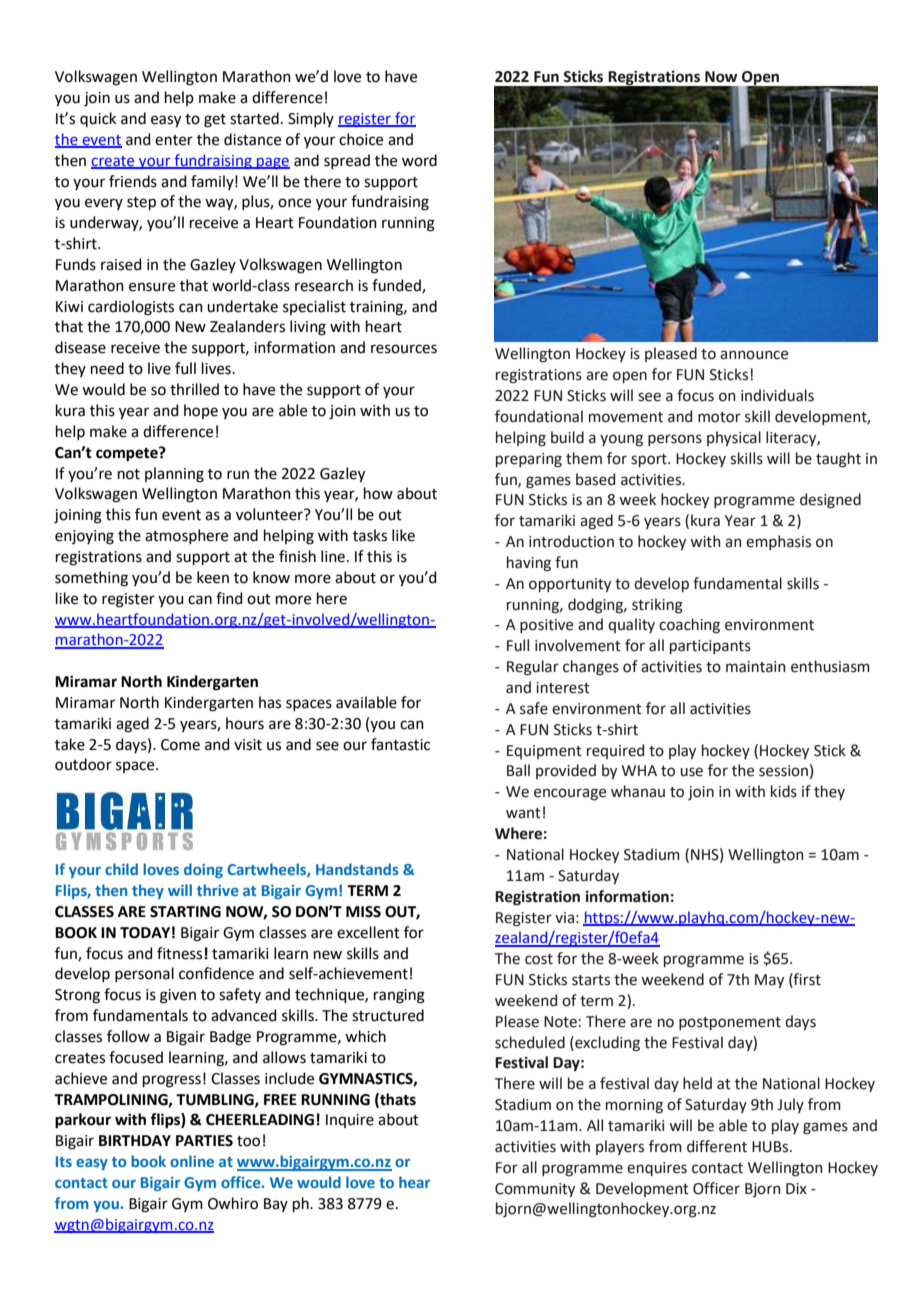  Describe the element at coordinates (533, 668) in the screenshot. I see `Regular` at that location.
